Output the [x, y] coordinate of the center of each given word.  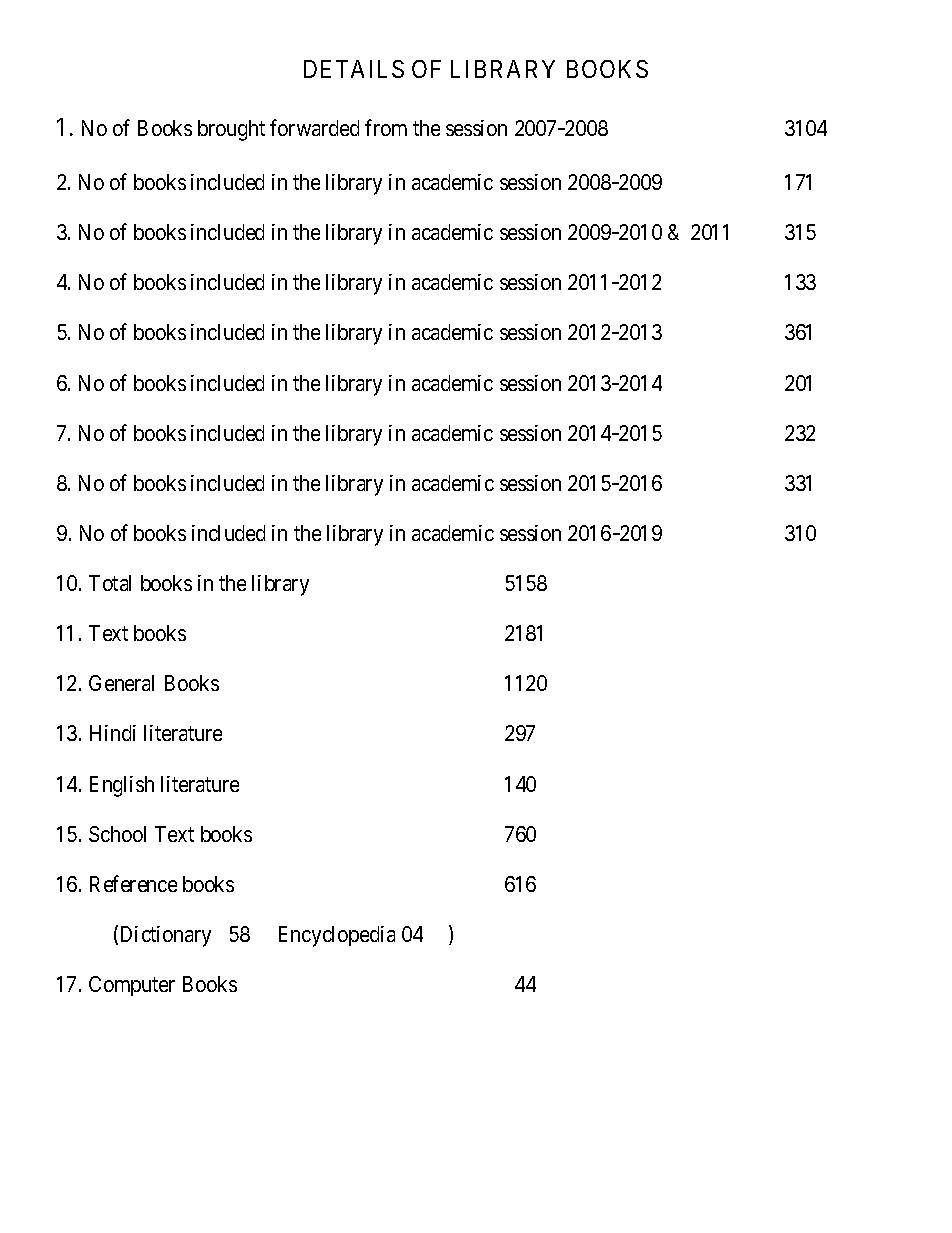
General [121, 683]
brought [231, 130]
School [117, 834]
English [122, 786]
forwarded [314, 127]
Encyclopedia [337, 936]
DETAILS [354, 69]
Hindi [113, 733]
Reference [133, 883]
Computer [132, 986]
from [386, 127]
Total [110, 583]
